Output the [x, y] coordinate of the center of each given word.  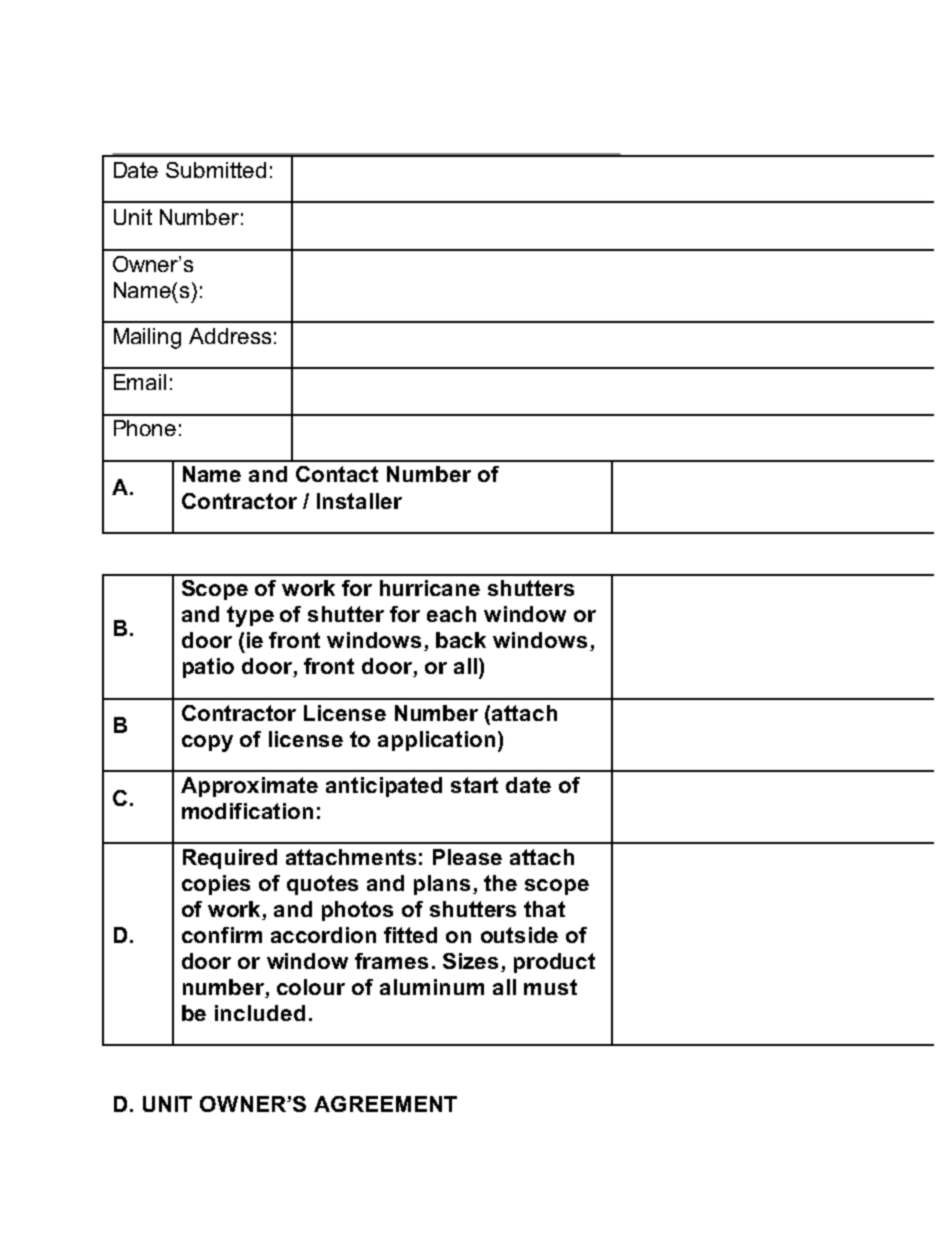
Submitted [216, 170]
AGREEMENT [385, 1104]
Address [230, 336]
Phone [145, 428]
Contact [337, 474]
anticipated [384, 787]
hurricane [430, 588]
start [474, 785]
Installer [359, 501]
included [260, 1013]
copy [207, 743]
